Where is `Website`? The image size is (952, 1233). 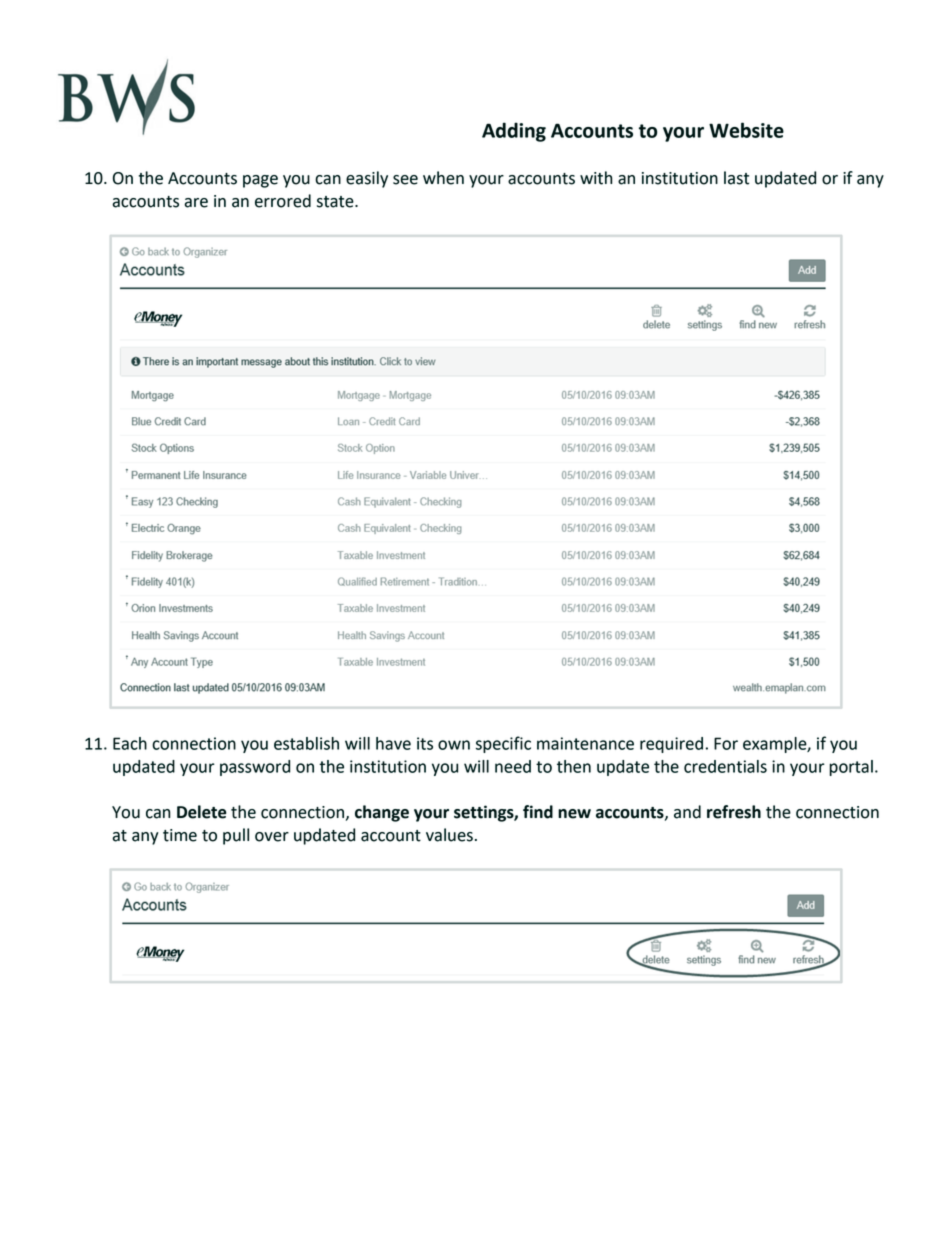
Website is located at coordinates (746, 130).
